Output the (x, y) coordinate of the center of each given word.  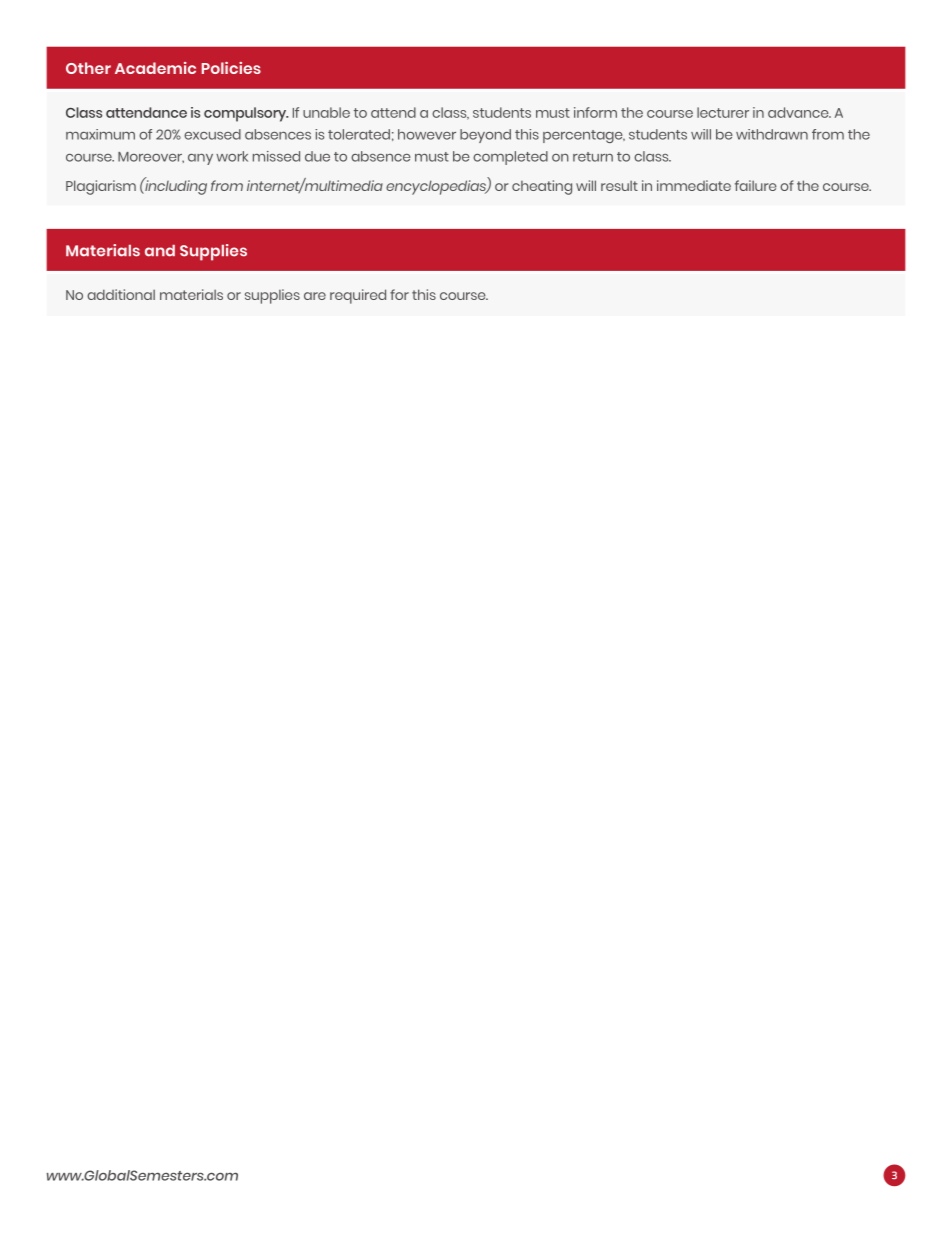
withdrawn (772, 134)
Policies (231, 68)
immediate (694, 185)
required (358, 296)
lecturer (723, 112)
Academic (155, 68)
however (427, 134)
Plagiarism (101, 187)
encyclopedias (437, 187)
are (315, 296)
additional (121, 294)
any (200, 159)
